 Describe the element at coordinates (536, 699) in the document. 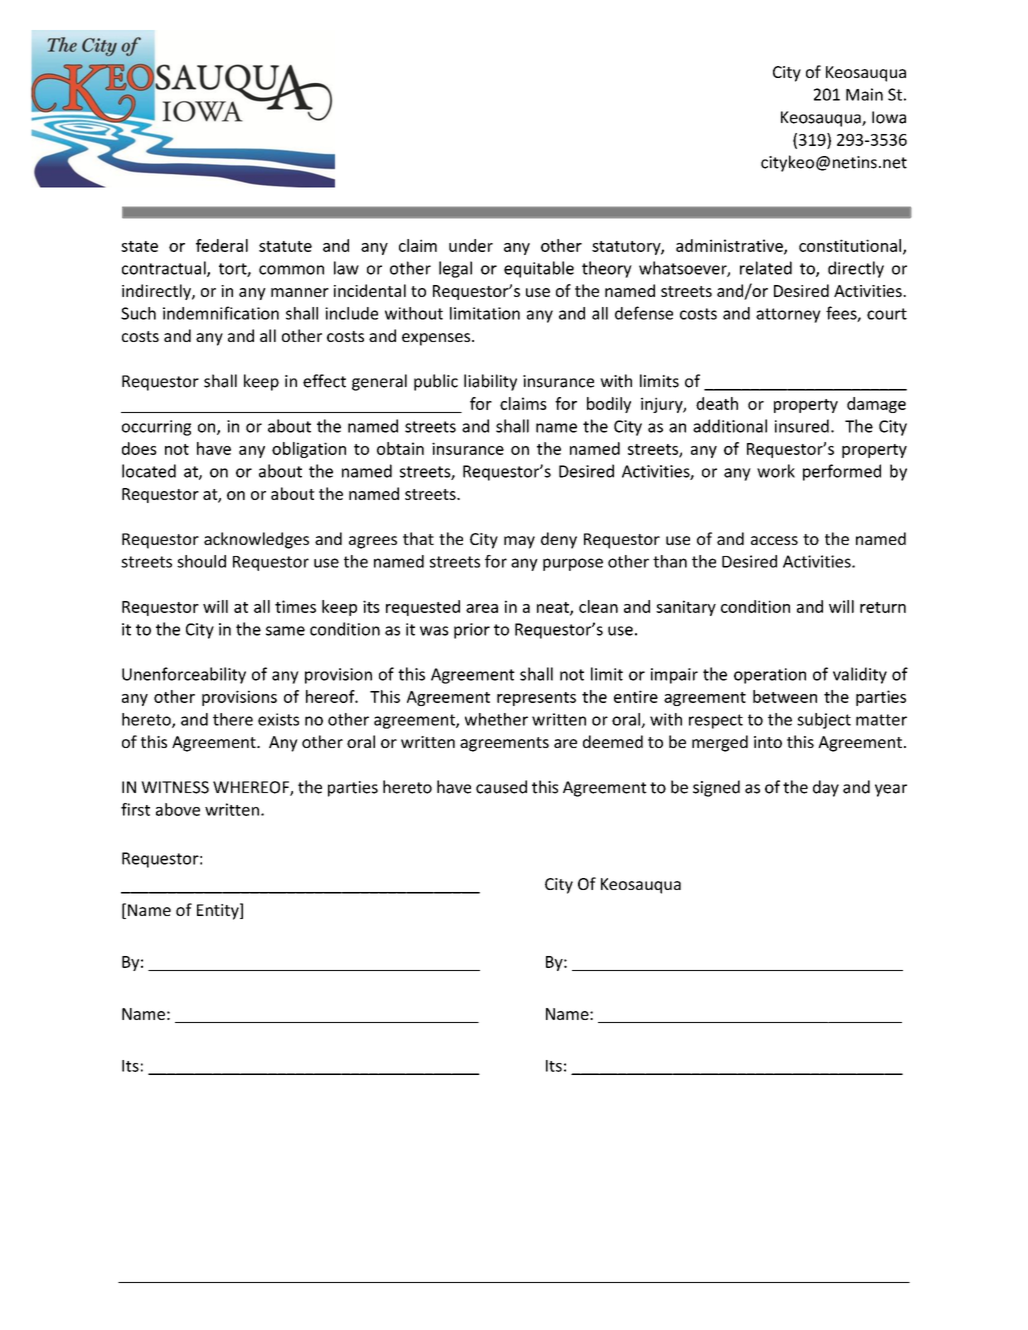

I see `represents` at that location.
